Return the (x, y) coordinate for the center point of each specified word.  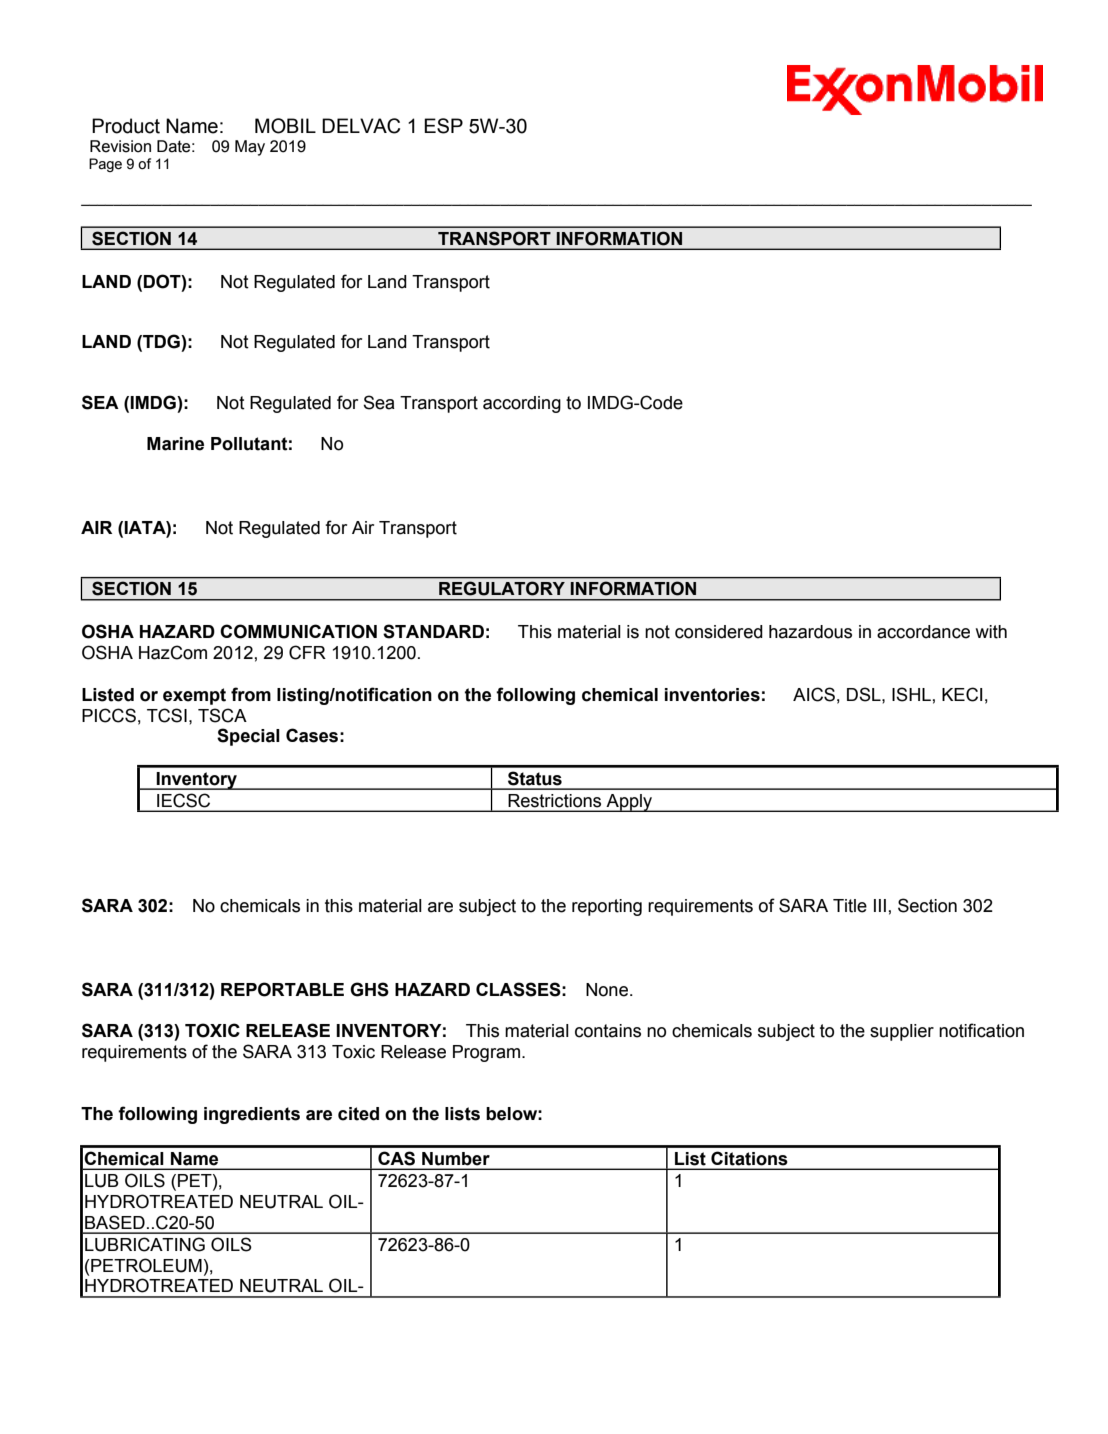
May (250, 148)
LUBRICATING (145, 1244)
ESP (443, 126)
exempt (194, 696)
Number (456, 1158)
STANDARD (433, 631)
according (522, 404)
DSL (865, 694)
